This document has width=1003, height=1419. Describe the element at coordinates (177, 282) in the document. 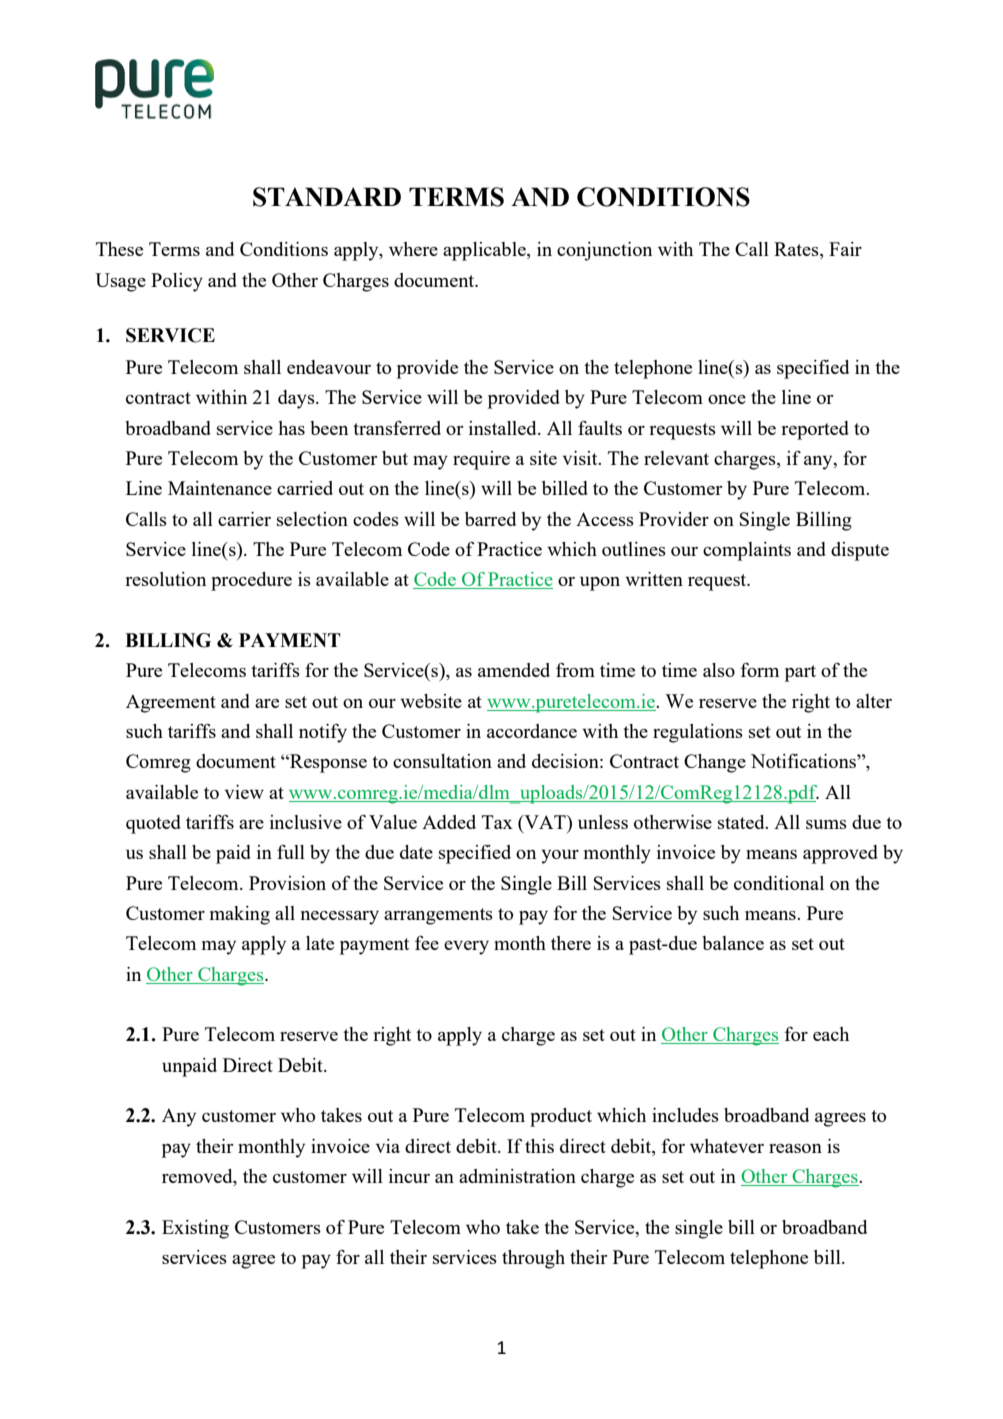

I see `Policy` at that location.
